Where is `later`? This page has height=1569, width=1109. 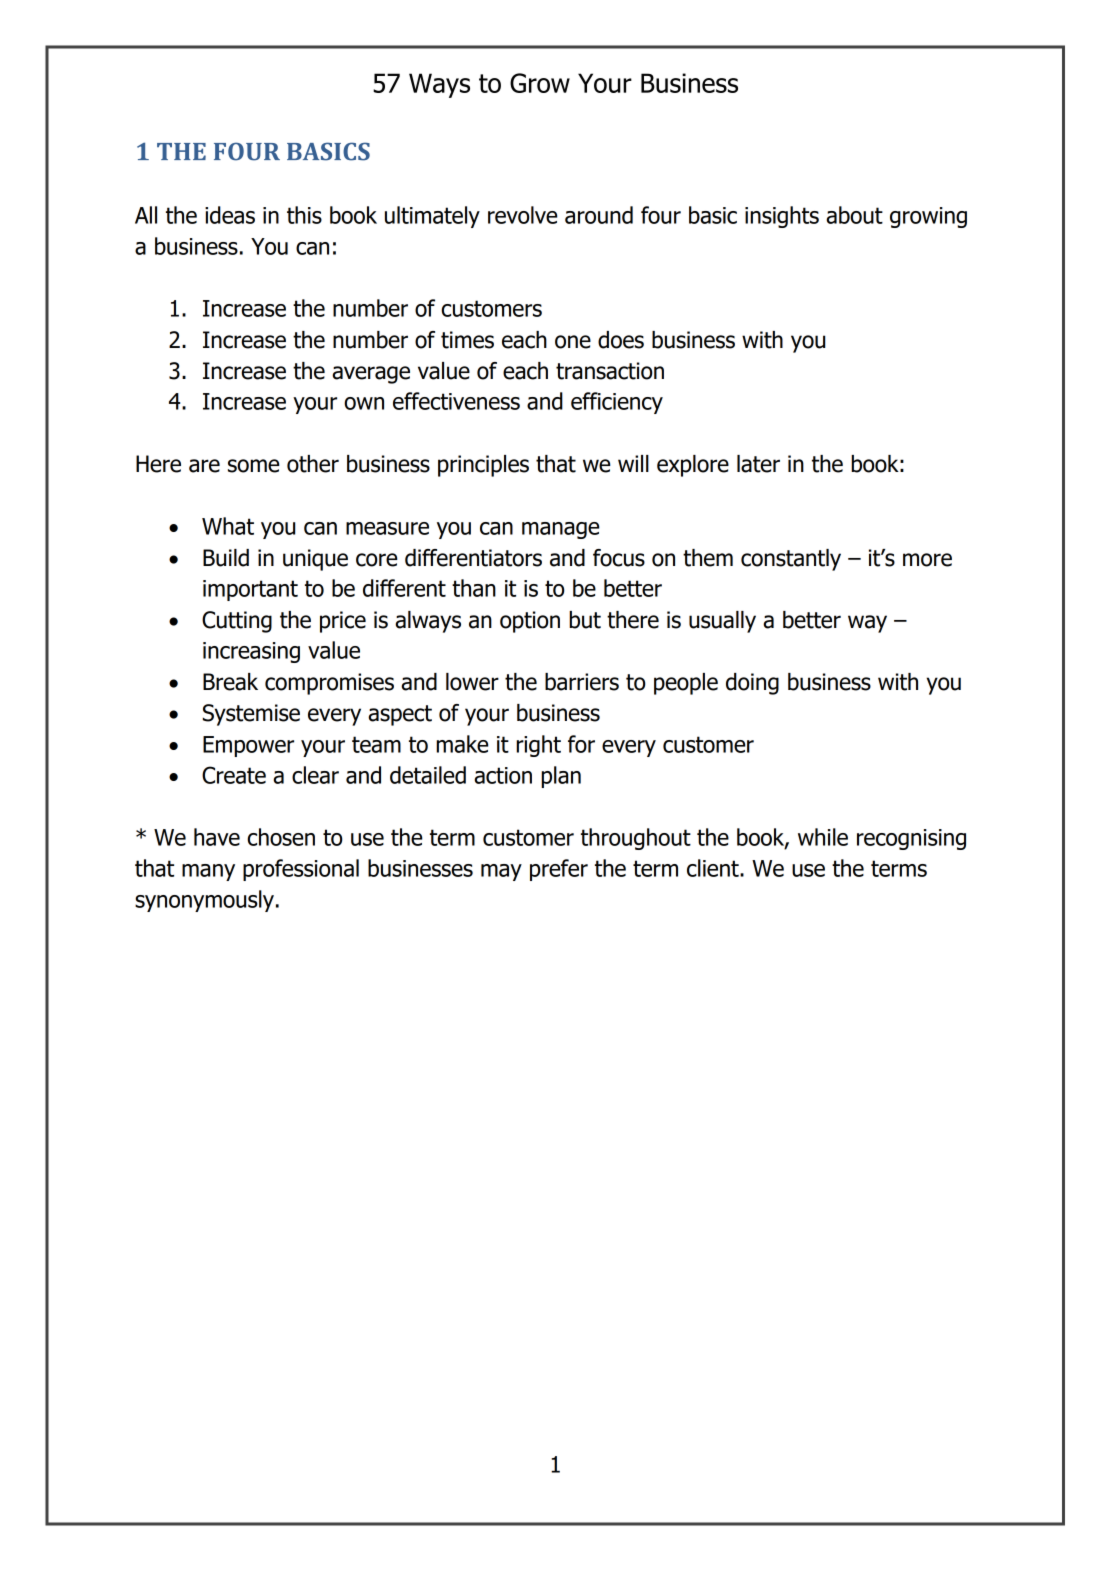
later is located at coordinates (758, 464).
